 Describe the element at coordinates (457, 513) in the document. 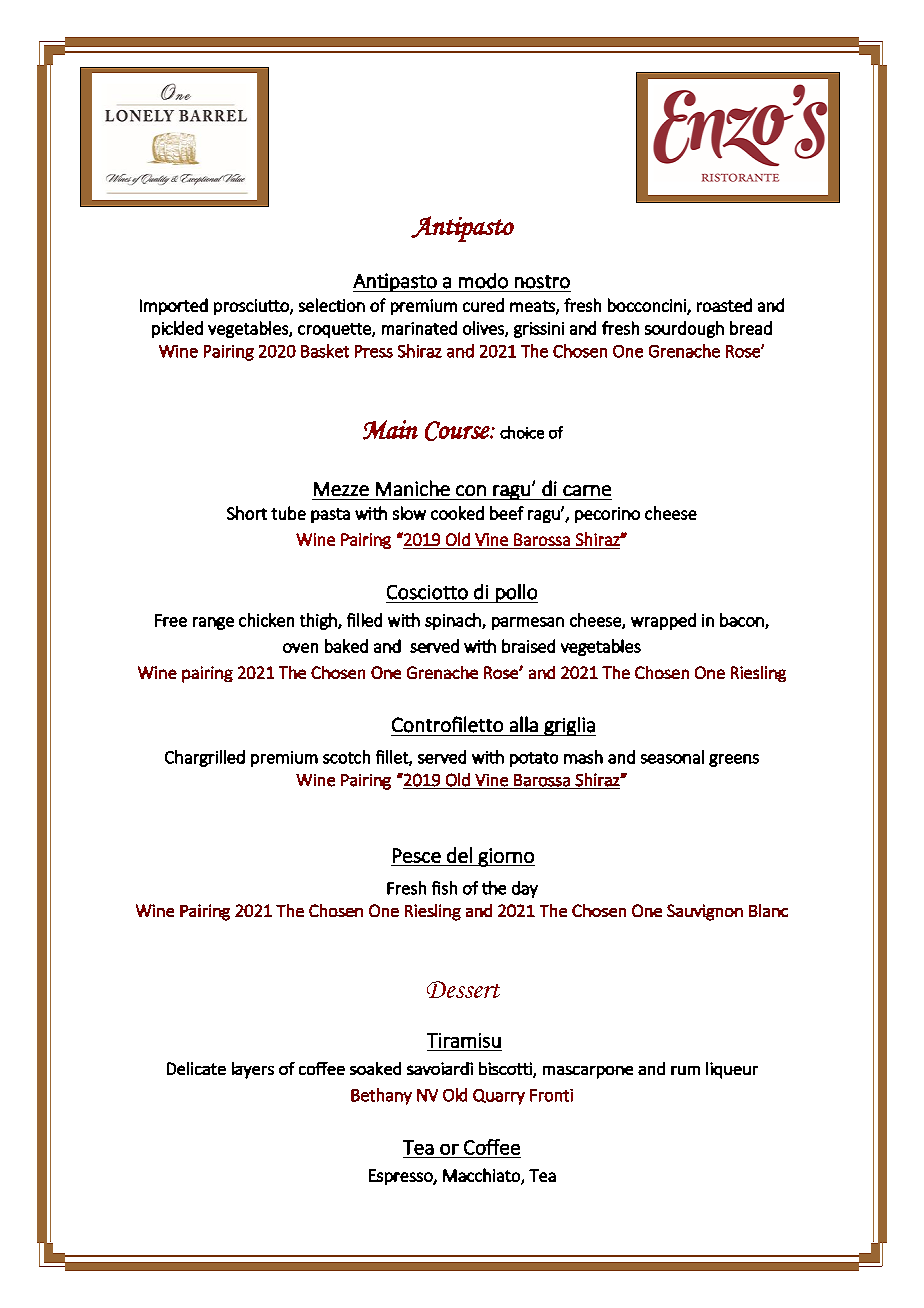

I see `cooked` at that location.
